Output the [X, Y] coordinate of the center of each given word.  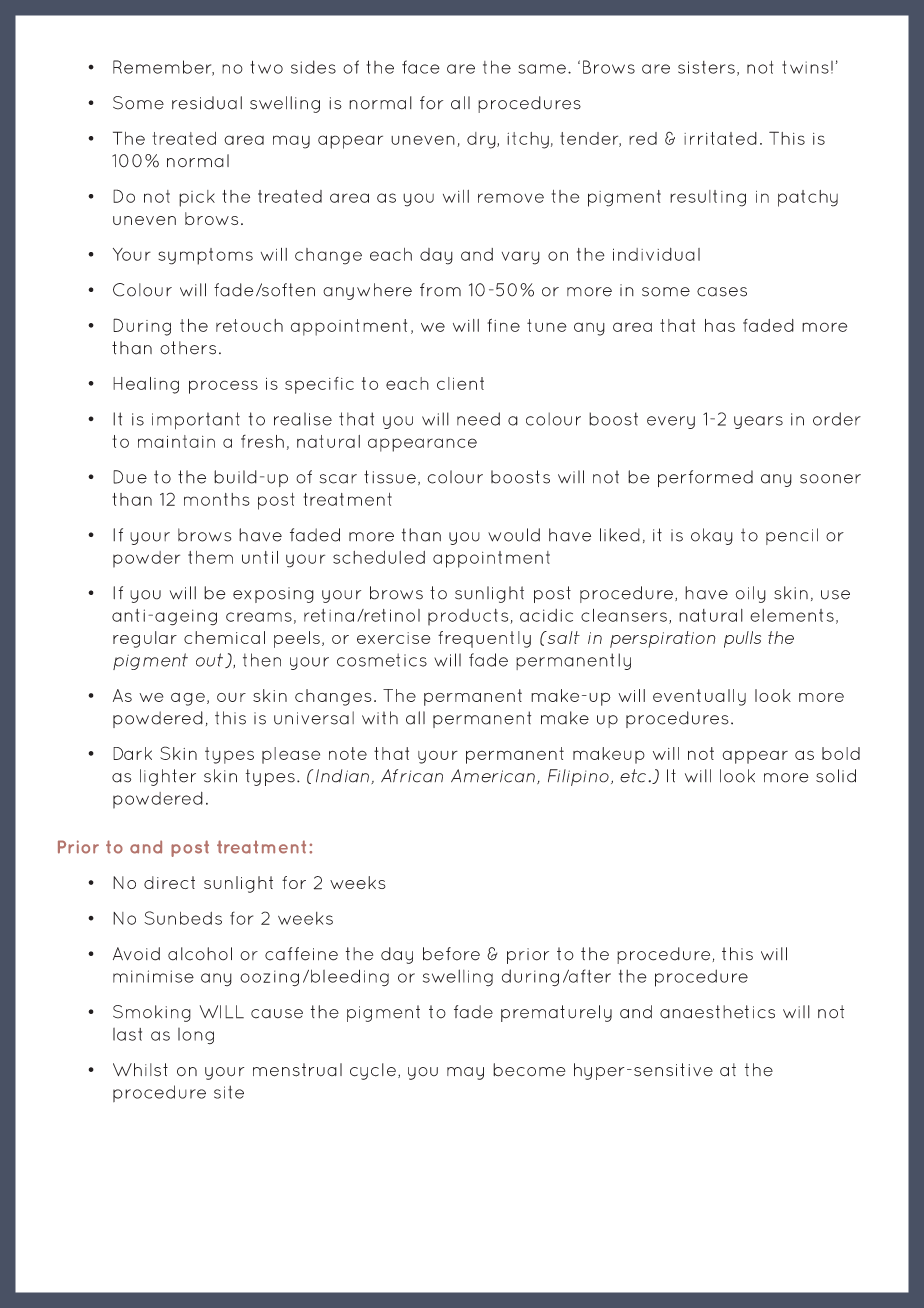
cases [722, 292]
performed [705, 478]
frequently [484, 639]
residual [207, 103]
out [211, 660]
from [440, 290]
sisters [706, 67]
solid [836, 776]
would [514, 535]
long [196, 1036]
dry [482, 140]
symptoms [205, 256]
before [451, 954]
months [217, 499]
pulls [742, 639]
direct [169, 882]
